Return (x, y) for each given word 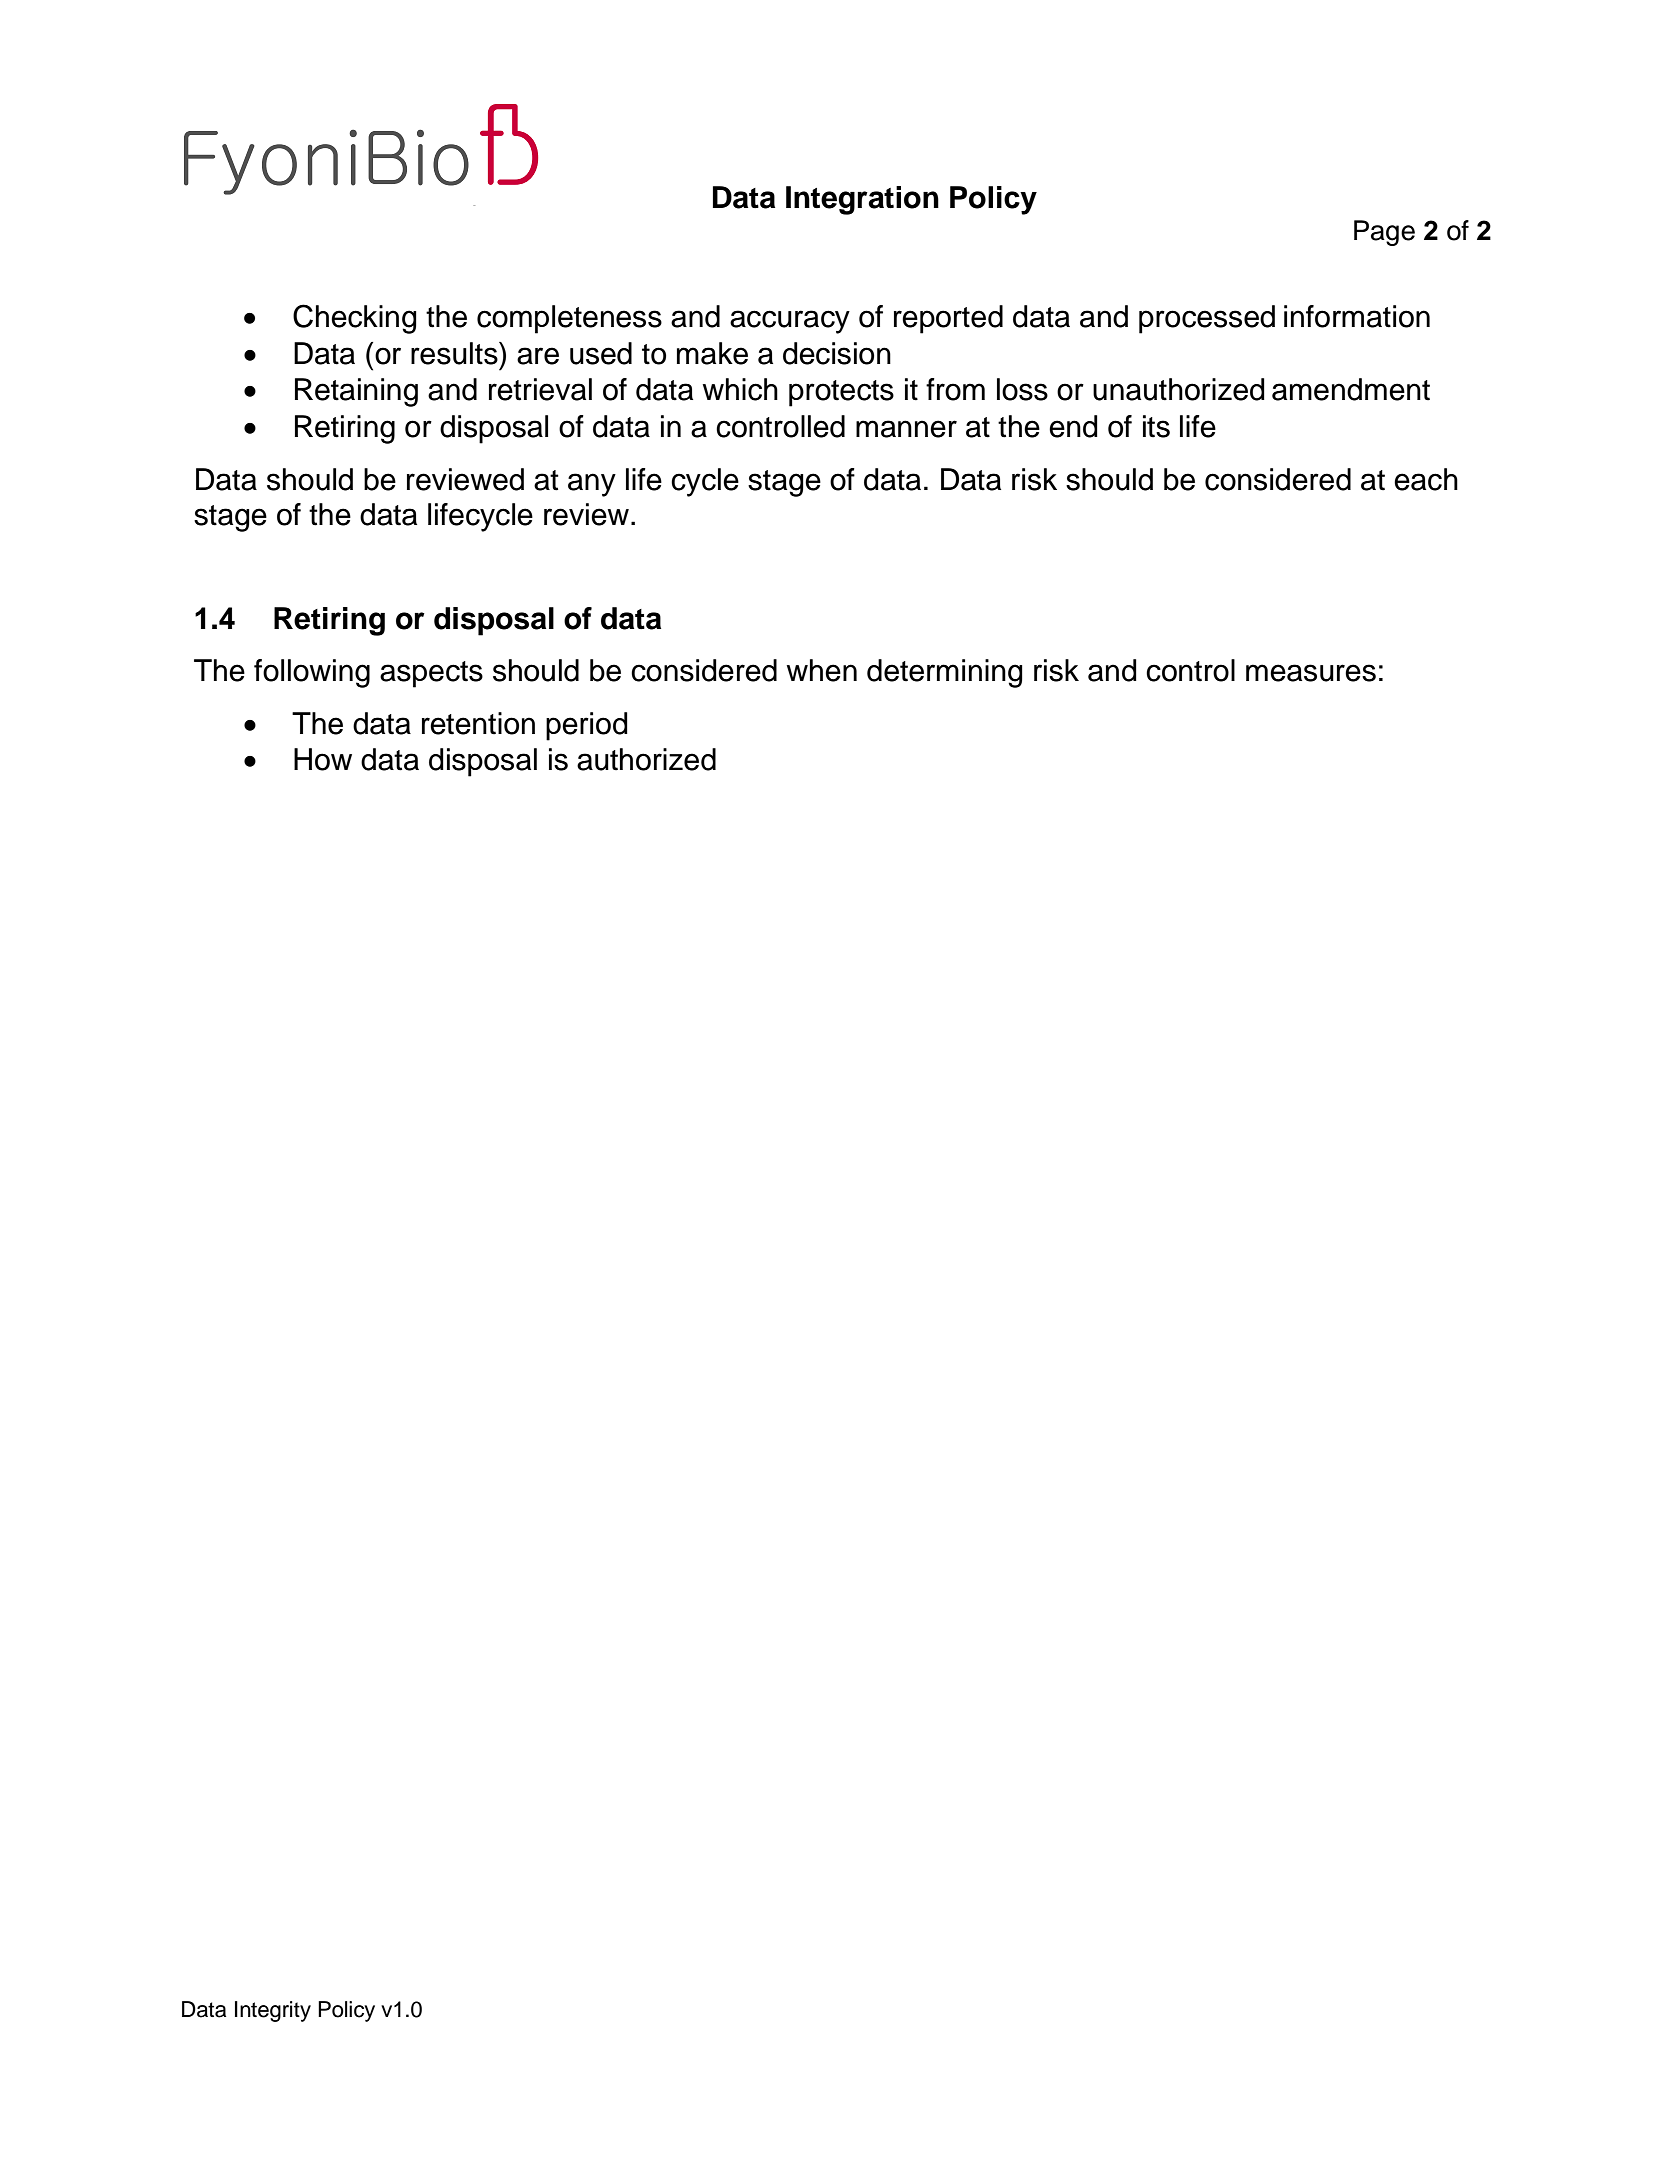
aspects (431, 674)
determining (945, 673)
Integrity (273, 2011)
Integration (862, 200)
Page (1384, 233)
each (1426, 479)
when (822, 670)
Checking (355, 319)
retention (478, 723)
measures (1311, 673)
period (587, 726)
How (323, 759)
